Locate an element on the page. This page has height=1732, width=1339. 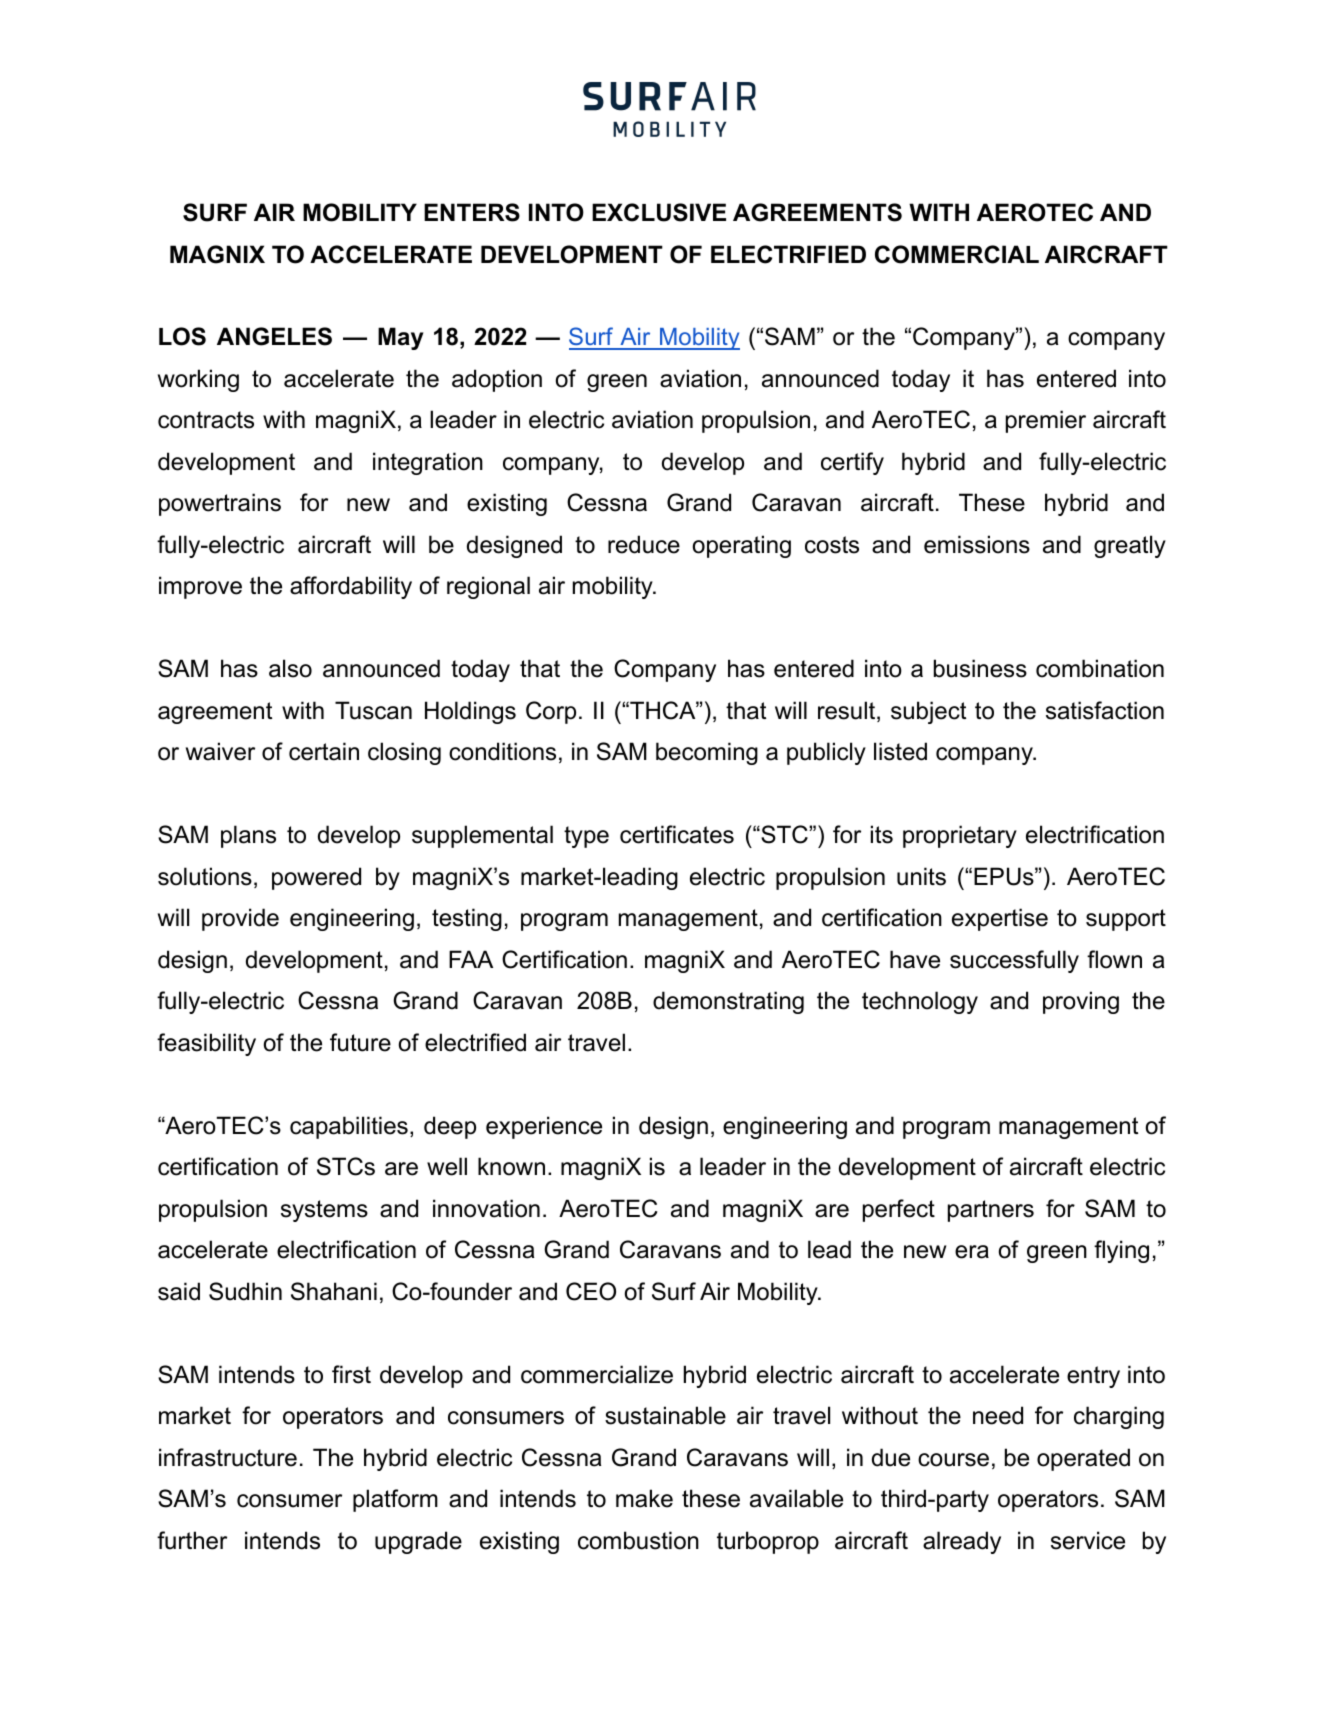
expertise is located at coordinates (1000, 919).
